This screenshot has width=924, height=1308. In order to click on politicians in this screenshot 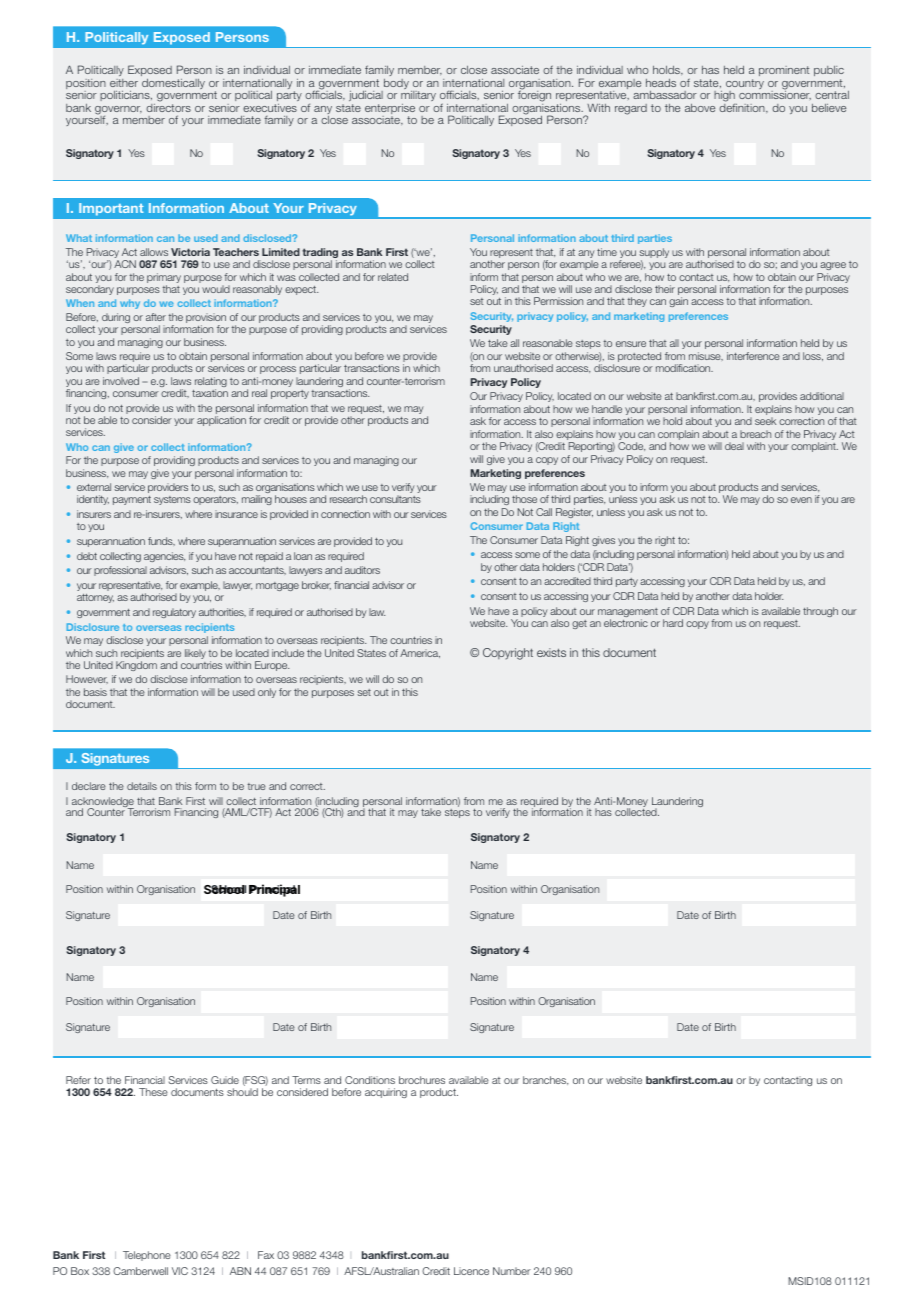, I will do `click(126, 96)`.
